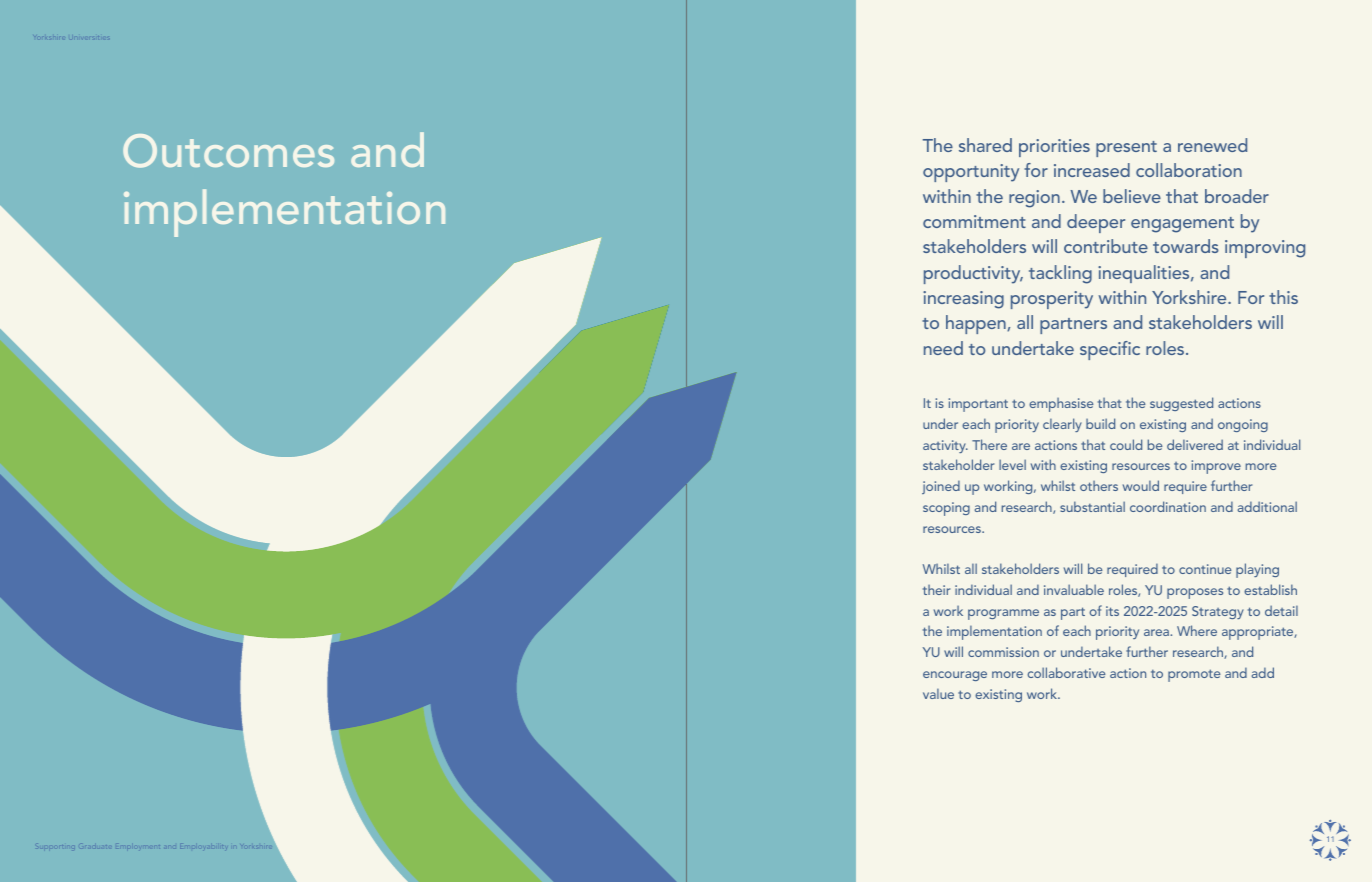 This image has width=1372, height=882. I want to click on joined, so click(941, 487).
